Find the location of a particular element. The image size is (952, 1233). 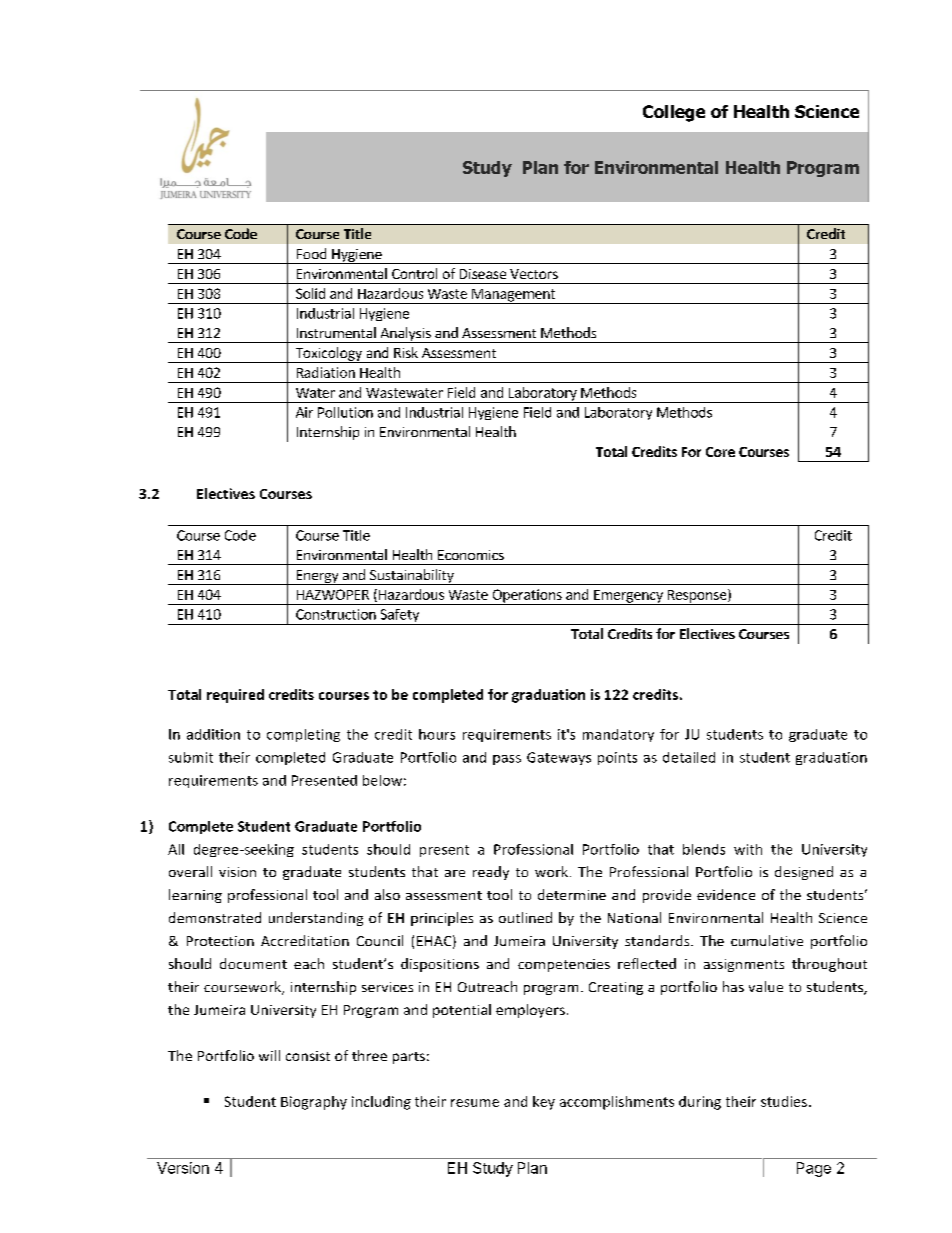

Economics is located at coordinates (471, 555).
